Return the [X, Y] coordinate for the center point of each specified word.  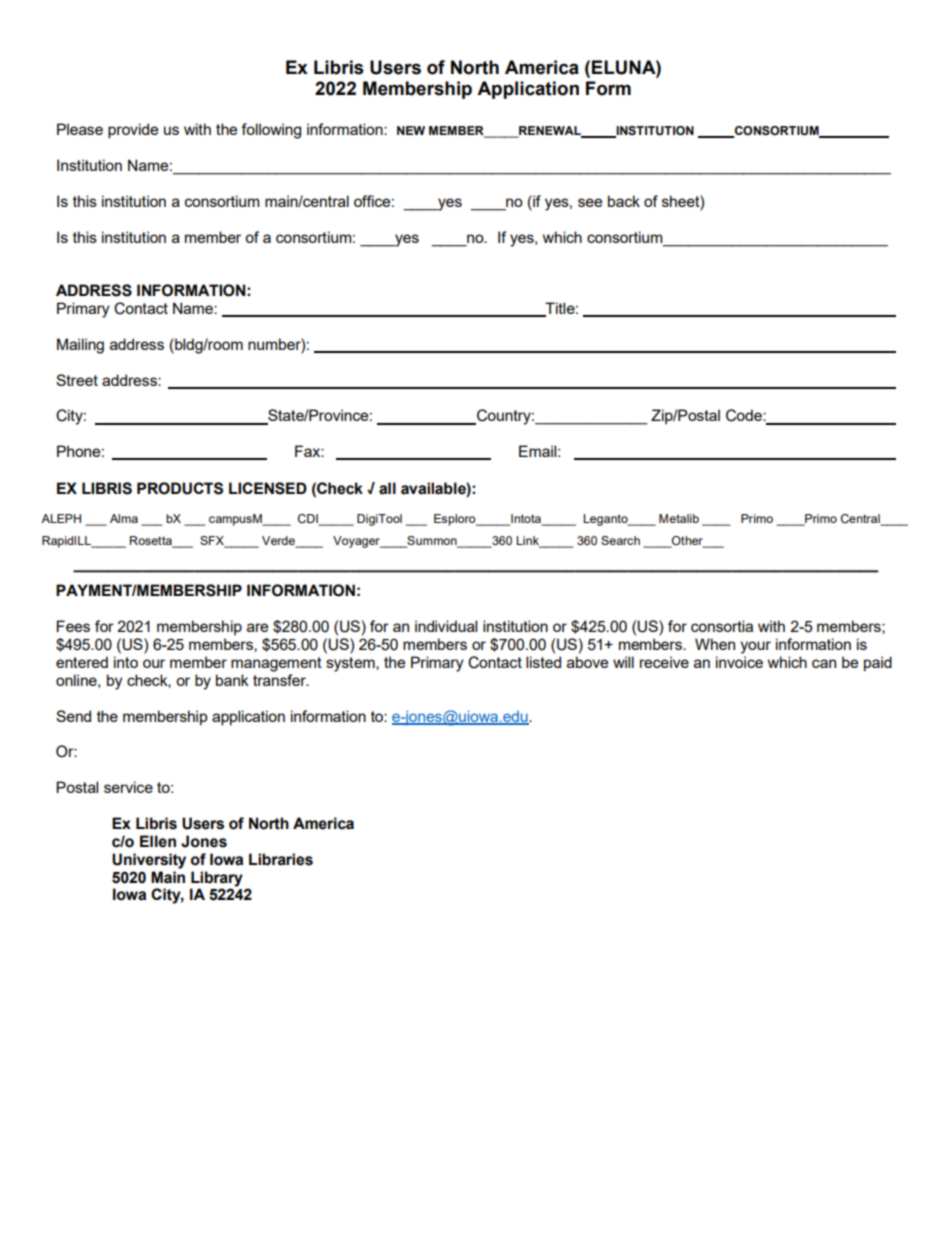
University [149, 861]
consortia [722, 626]
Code [745, 415]
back [624, 201]
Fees [73, 626]
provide [133, 131]
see [590, 202]
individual [446, 626]
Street [77, 380]
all [387, 488]
